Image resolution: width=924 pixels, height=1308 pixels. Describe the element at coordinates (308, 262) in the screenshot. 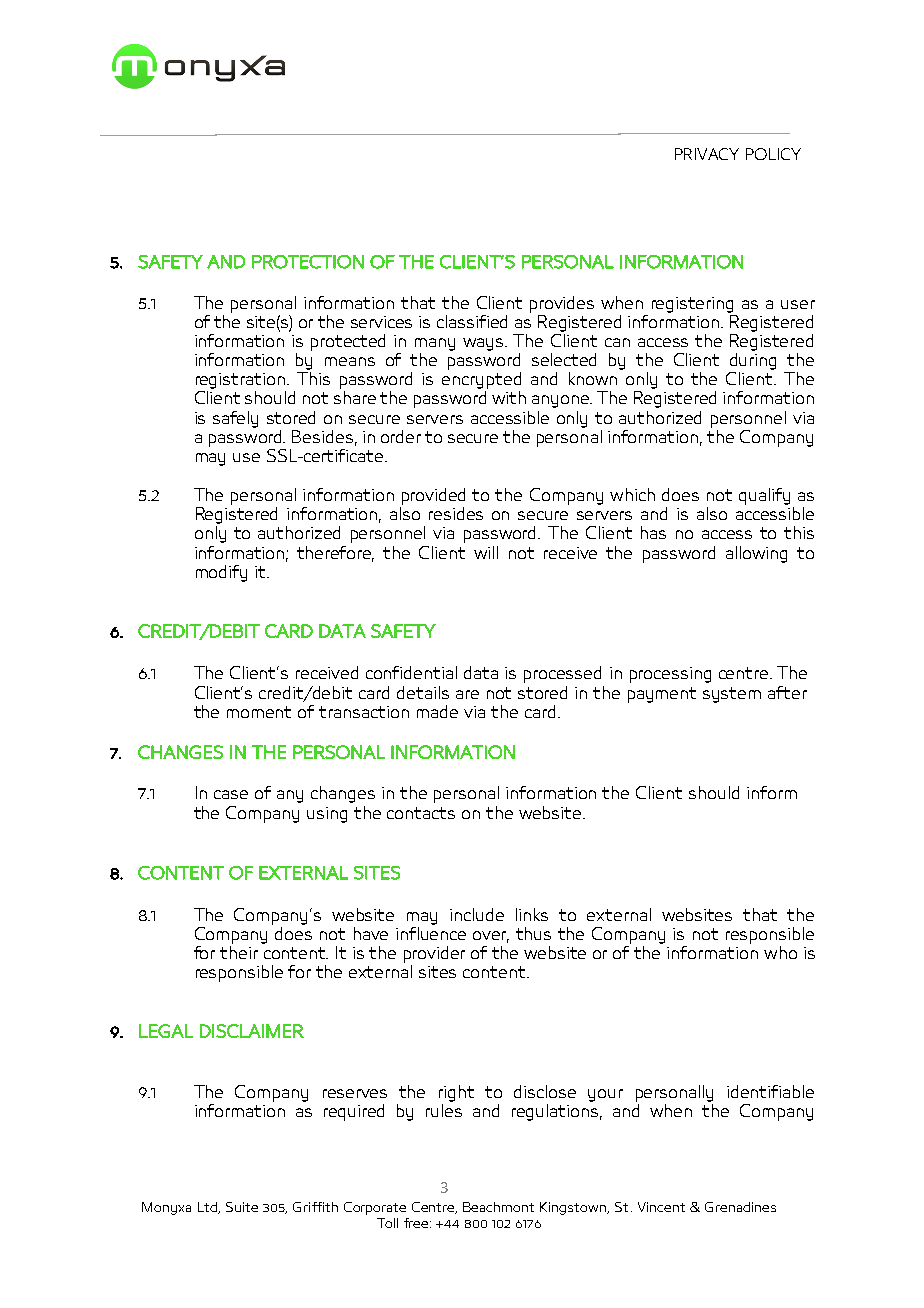

I see `PROTECTION` at that location.
